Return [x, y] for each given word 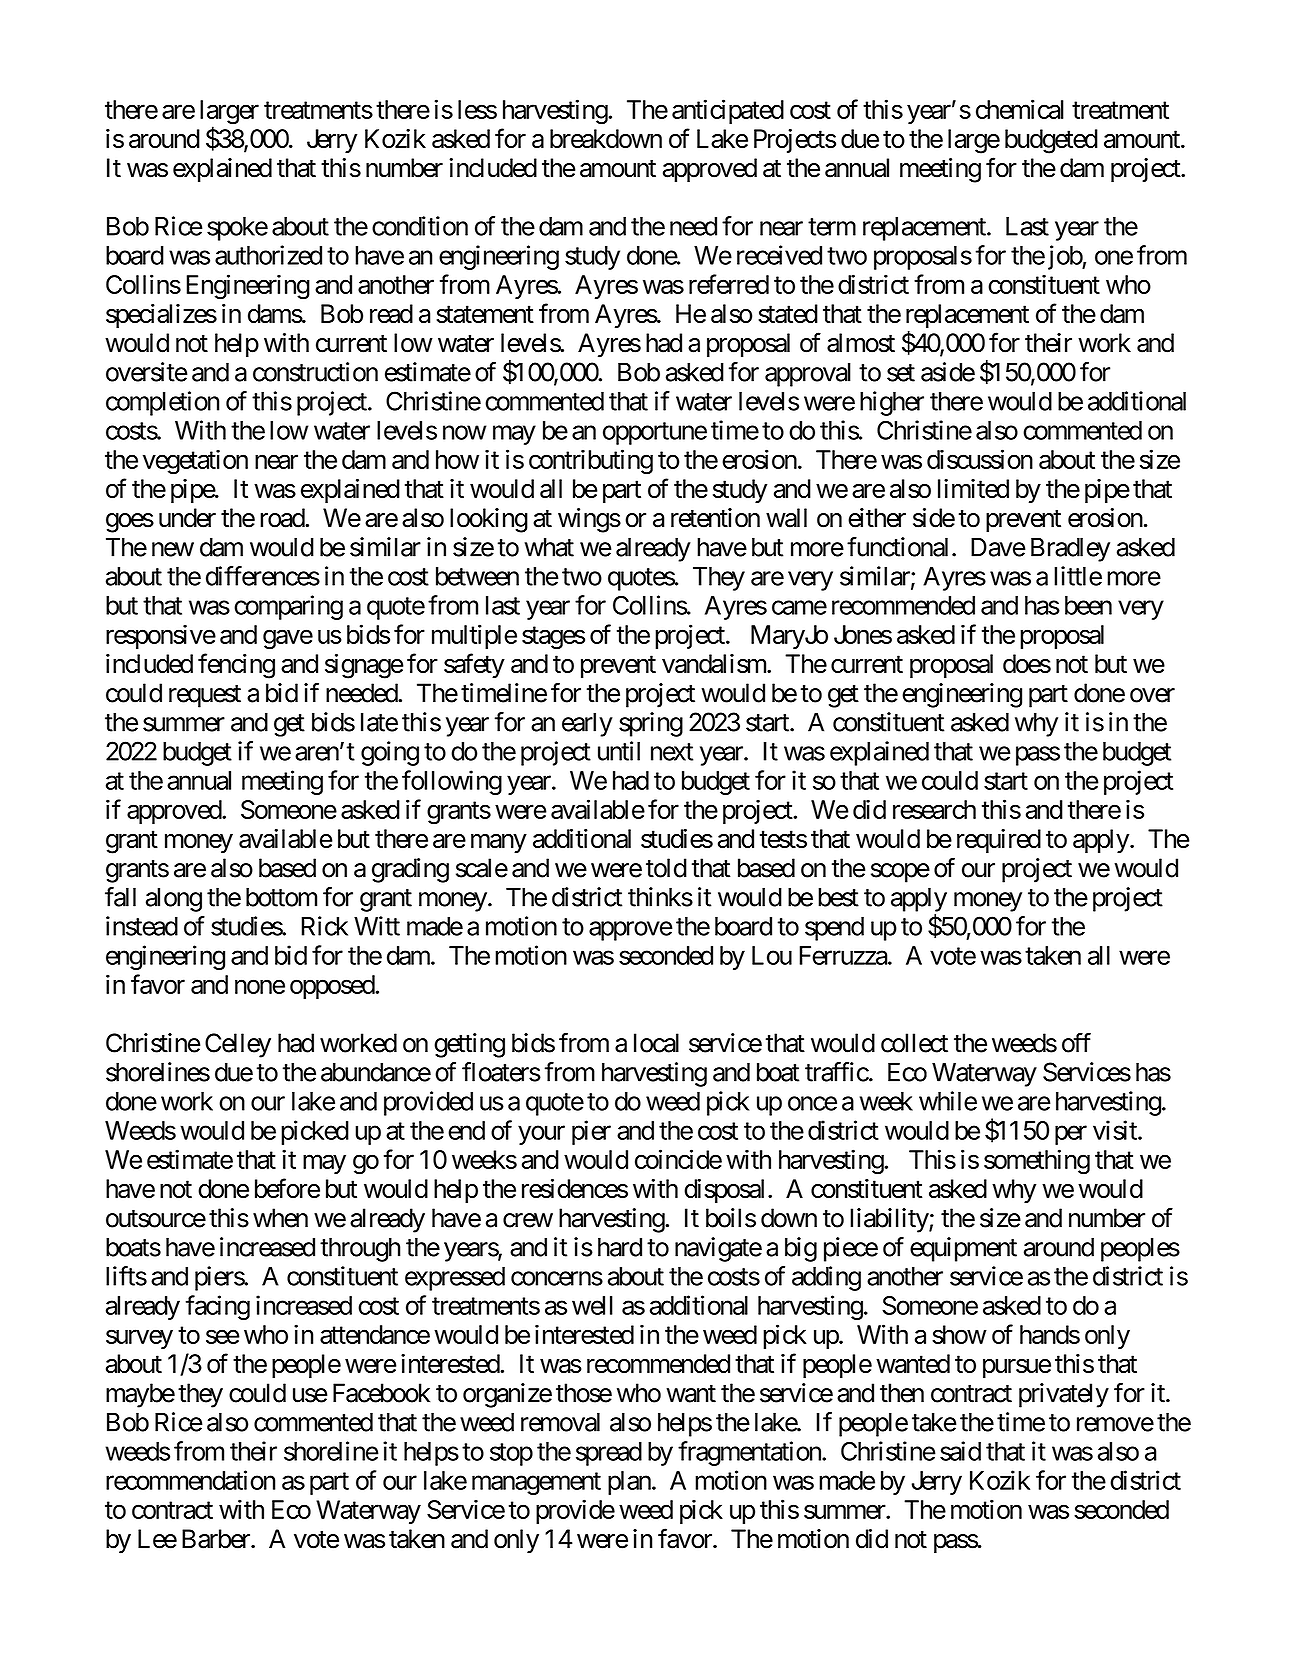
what [549, 547]
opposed [332, 987]
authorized [268, 255]
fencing [236, 666]
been [1088, 605]
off [1076, 1042]
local [656, 1043]
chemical [1020, 109]
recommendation [191, 1480]
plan [629, 1483]
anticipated [728, 111]
